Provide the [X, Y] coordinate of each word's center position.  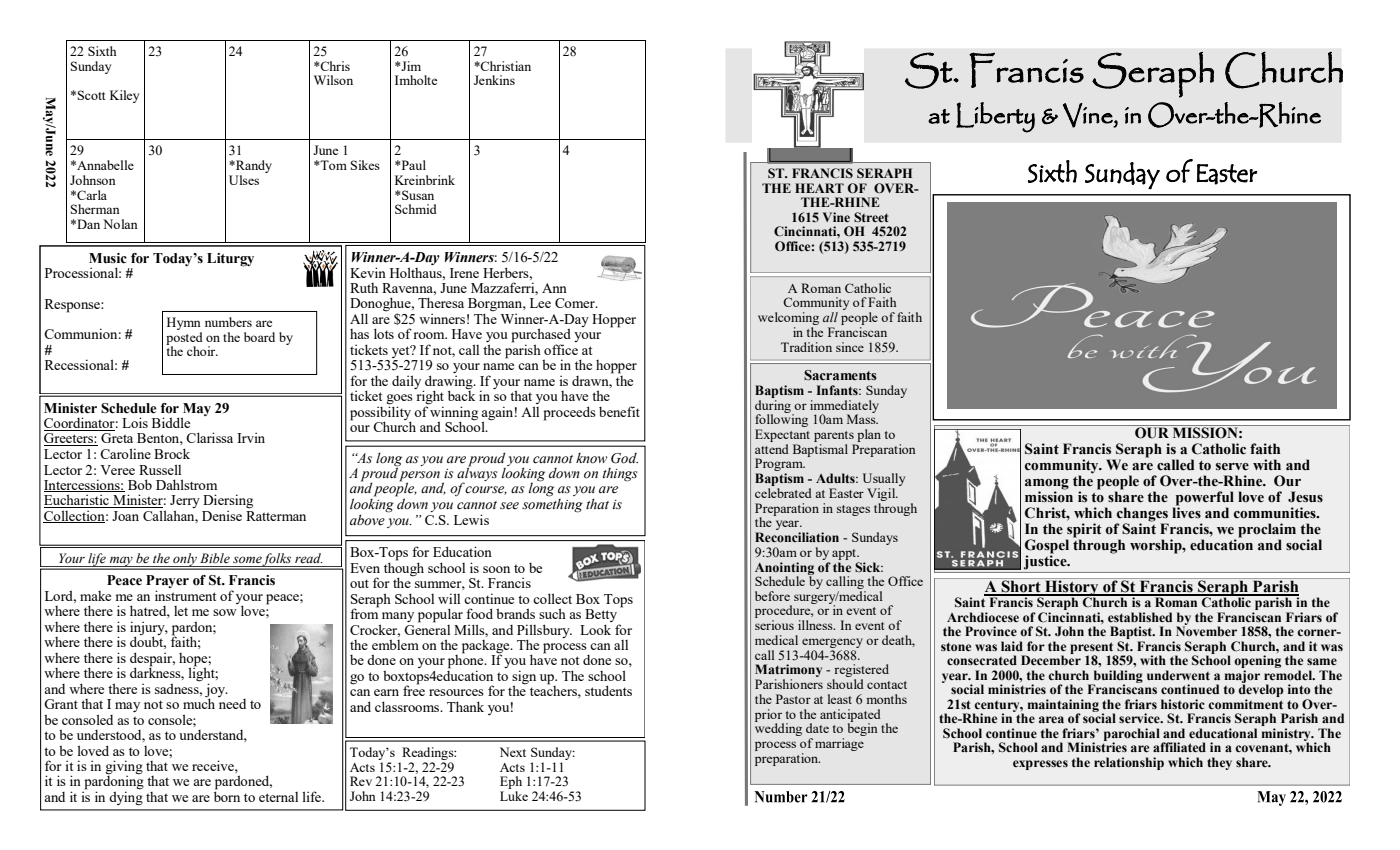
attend [772, 449]
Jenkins [494, 80]
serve [1232, 467]
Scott [91, 95]
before [772, 596]
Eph [511, 784]
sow [225, 612]
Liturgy [230, 260]
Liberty [995, 117]
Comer [576, 303]
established [1140, 617]
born [227, 795]
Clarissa [209, 437]
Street [871, 217]
